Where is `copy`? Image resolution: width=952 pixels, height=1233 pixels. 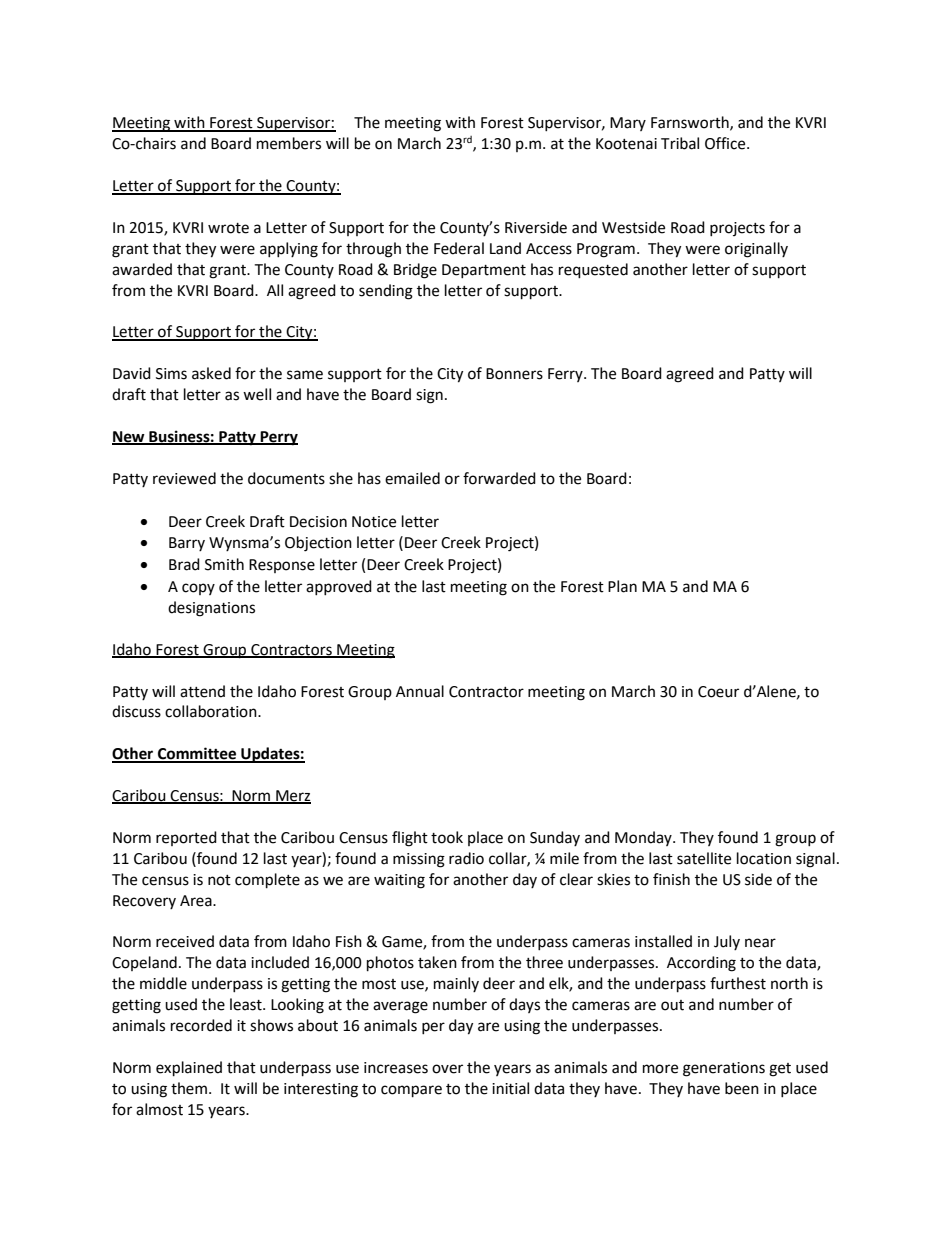 copy is located at coordinates (198, 589).
